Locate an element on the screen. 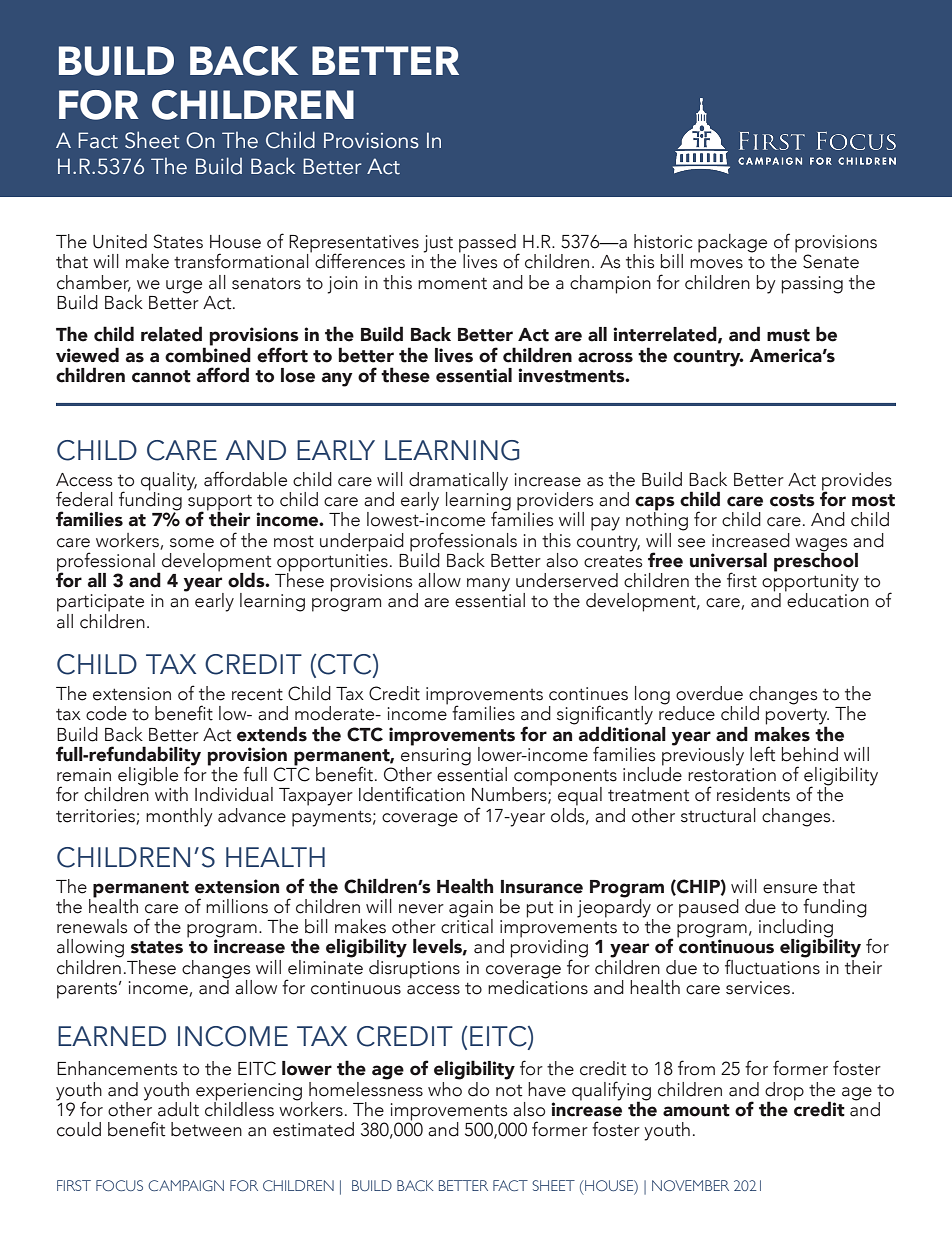 Image resolution: width=952 pixels, height=1233 pixels. who is located at coordinates (445, 1088).
